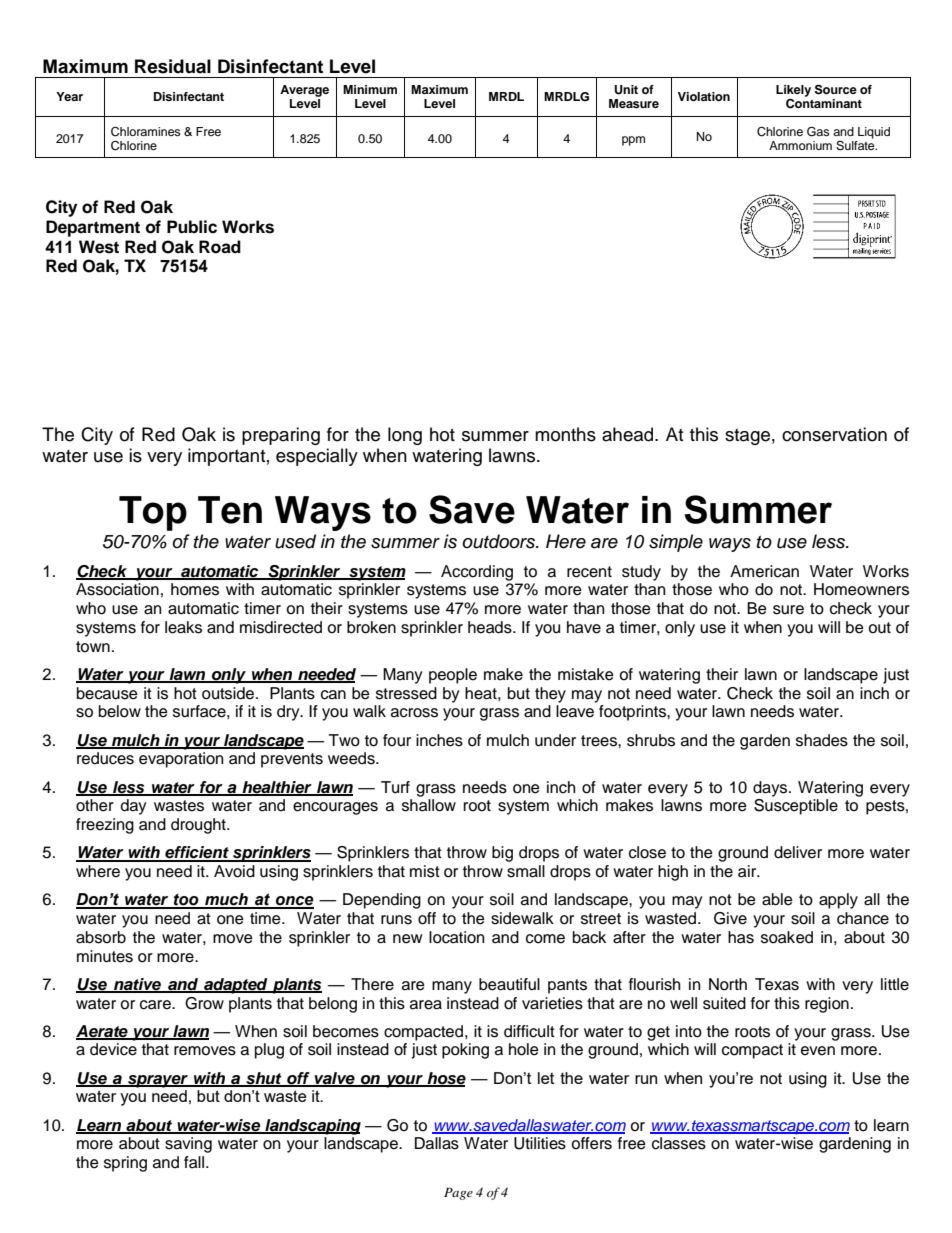 Image resolution: width=952 pixels, height=1233 pixels. I want to click on Likely, so click(793, 91).
